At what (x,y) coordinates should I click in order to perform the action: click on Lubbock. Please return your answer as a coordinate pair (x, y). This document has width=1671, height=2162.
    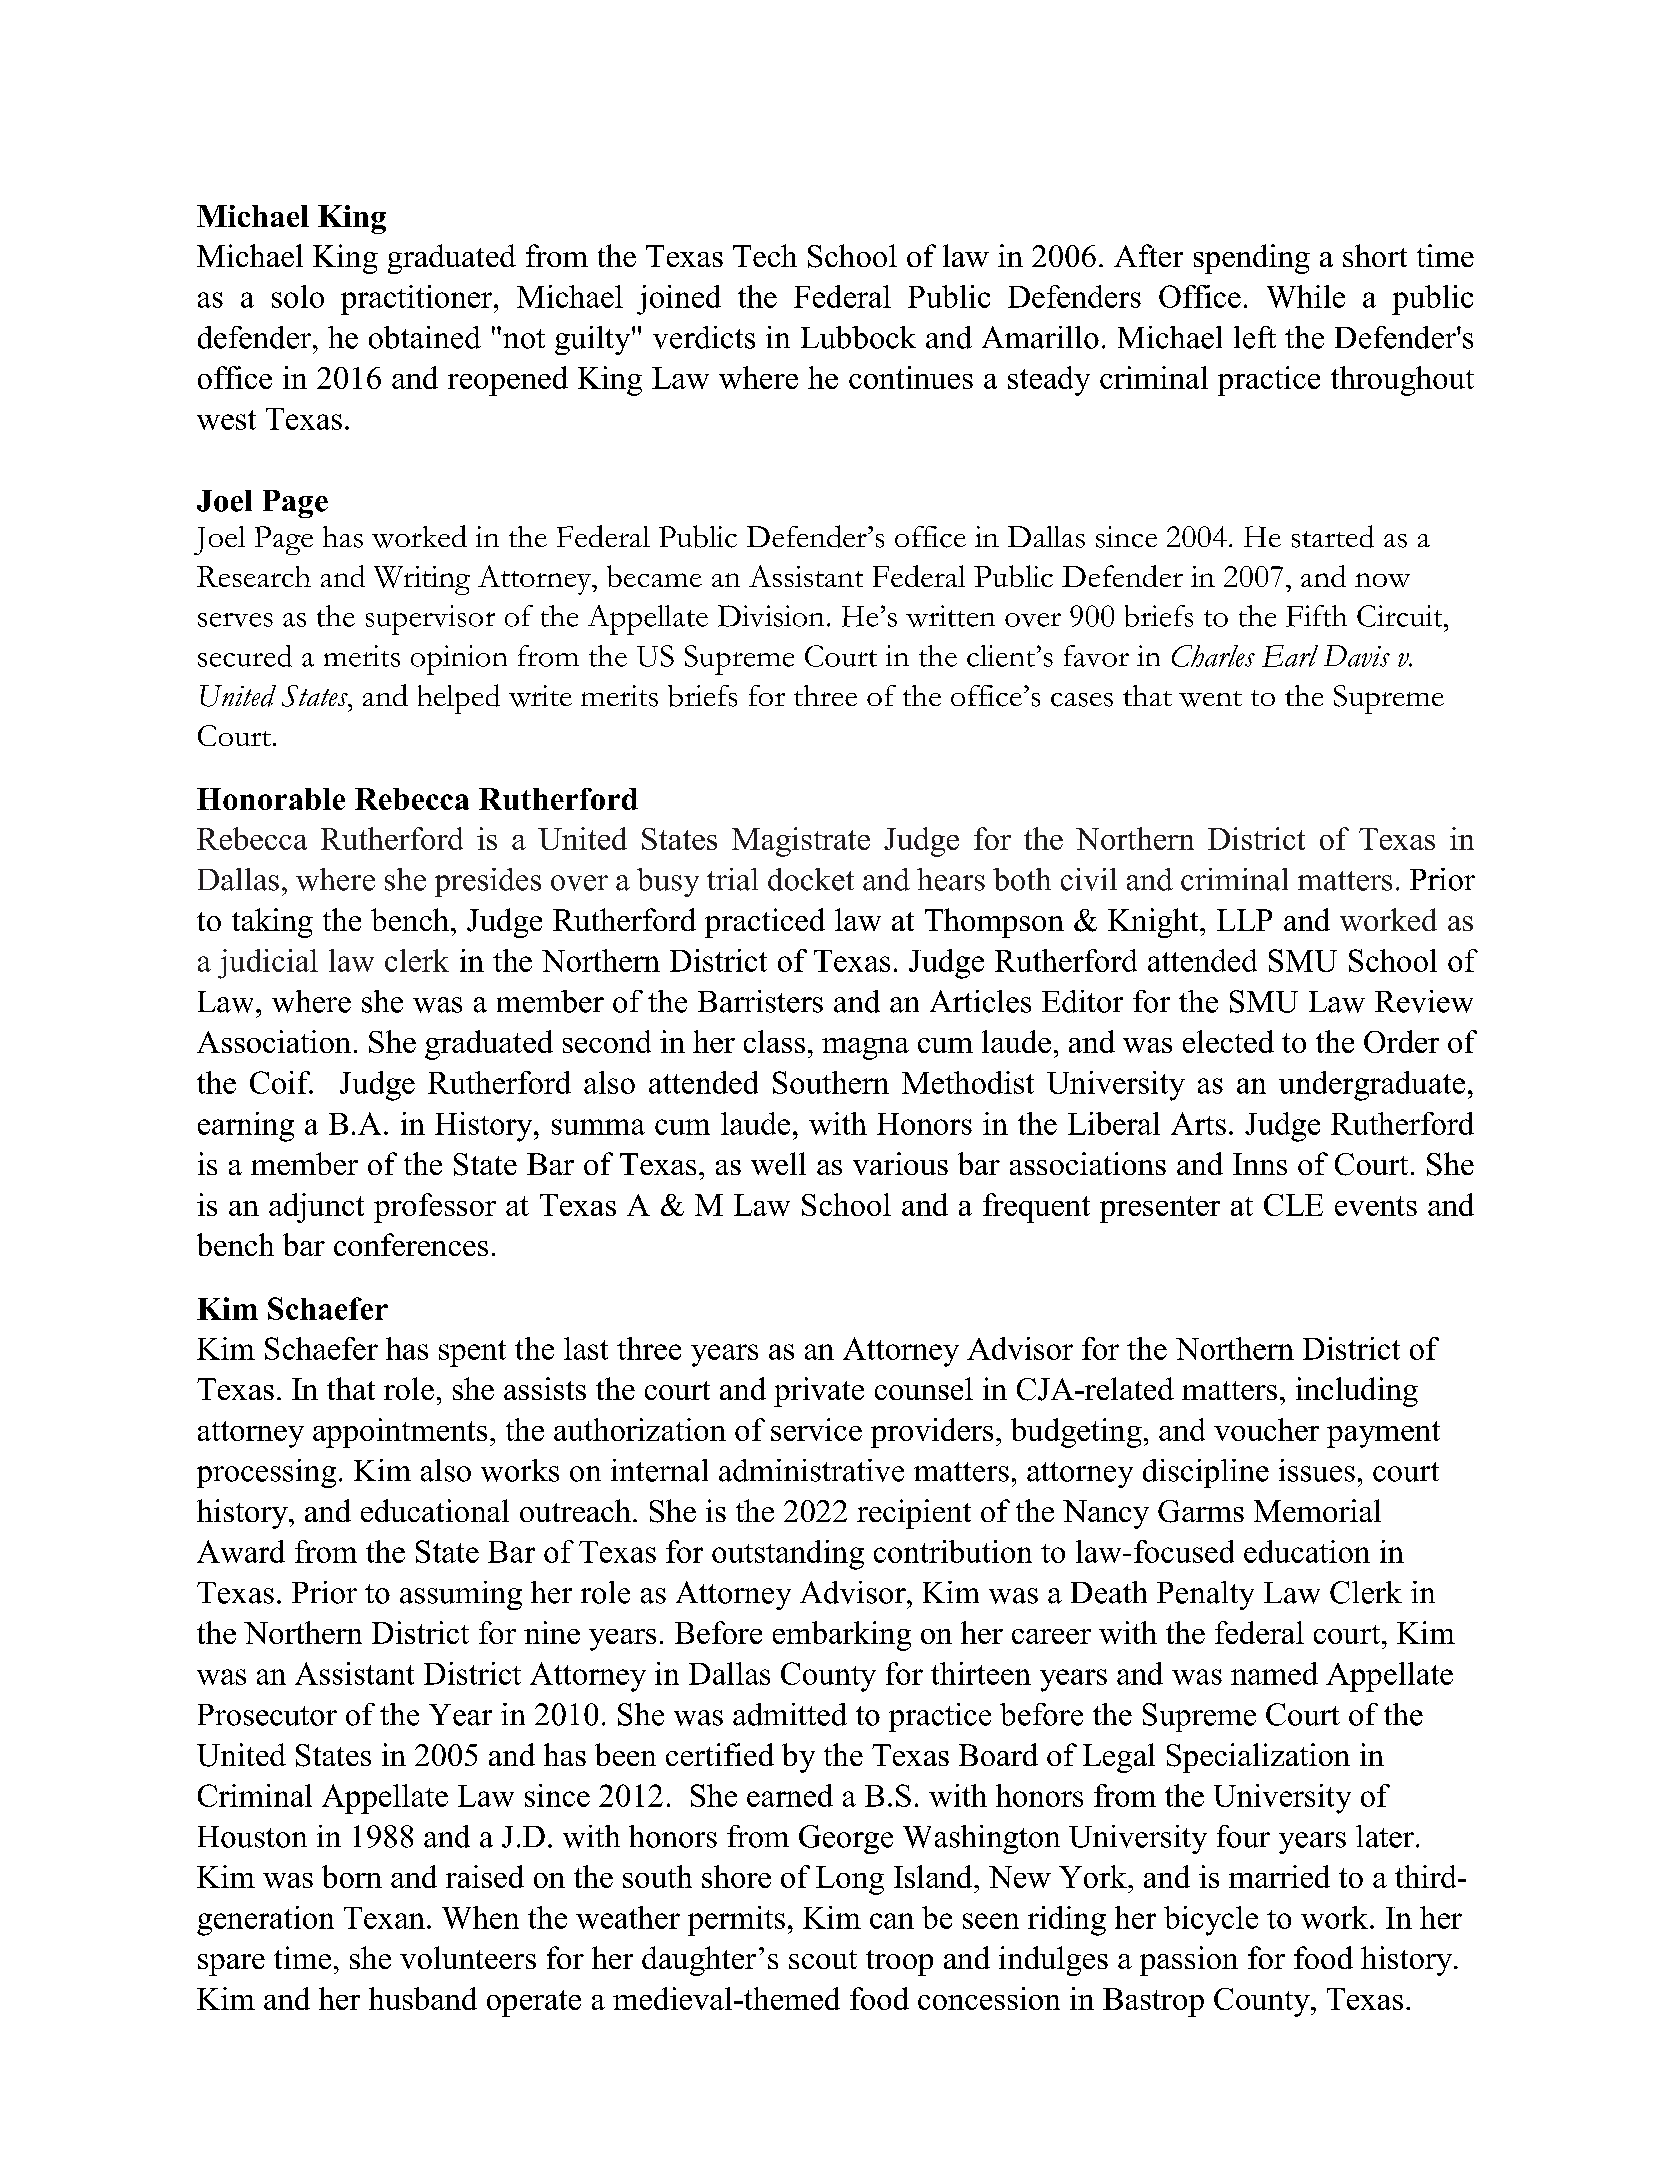
    Looking at the image, I should click on (858, 337).
